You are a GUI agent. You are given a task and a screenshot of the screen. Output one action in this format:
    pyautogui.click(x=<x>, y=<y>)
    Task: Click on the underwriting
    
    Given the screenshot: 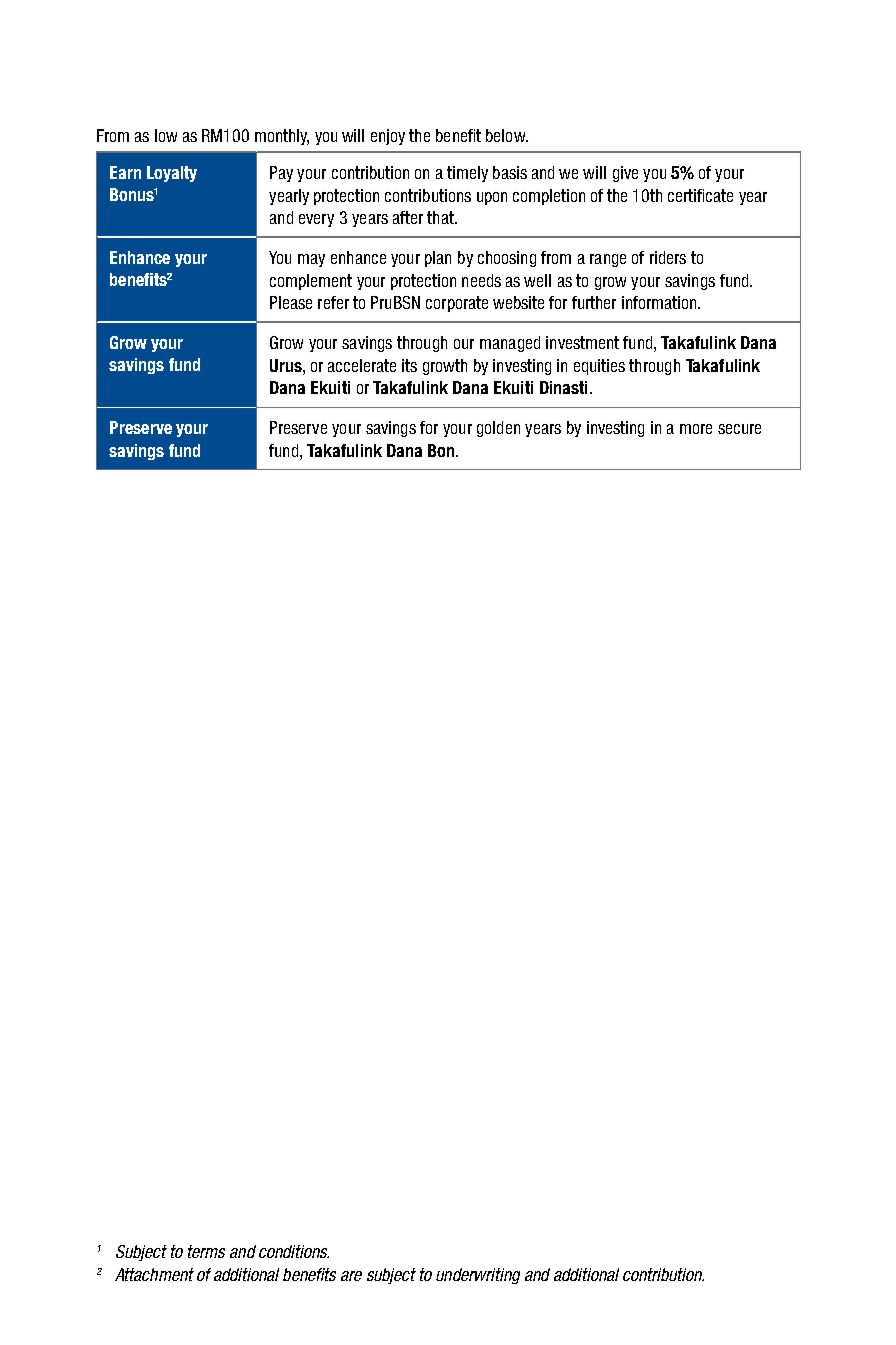 What is the action you would take?
    pyautogui.click(x=478, y=1276)
